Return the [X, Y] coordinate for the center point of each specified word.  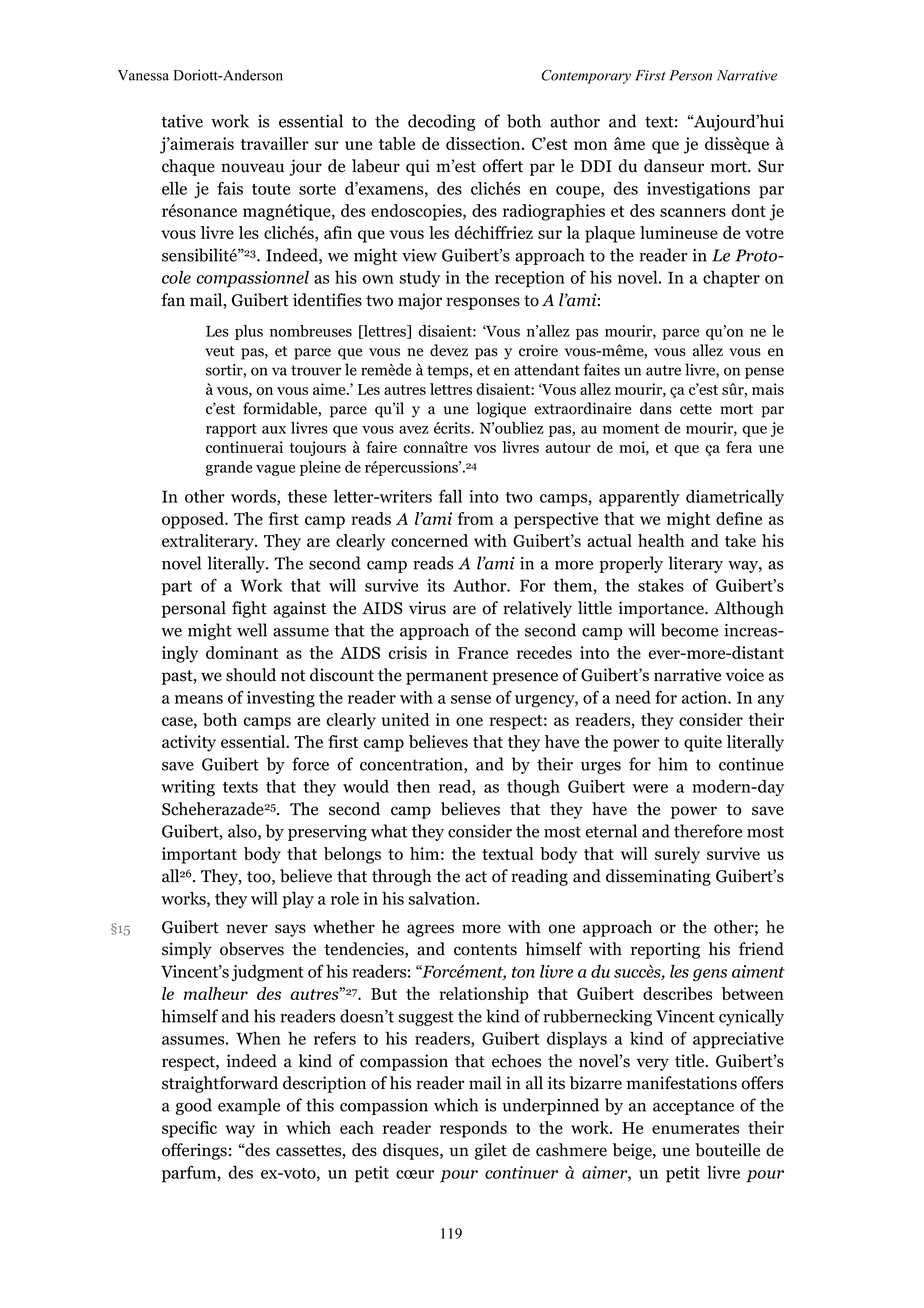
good [194, 1106]
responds [473, 1129]
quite [703, 743]
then [413, 786]
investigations [698, 190]
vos [485, 449]
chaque [188, 167]
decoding [441, 122]
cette [696, 409]
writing [188, 788]
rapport [231, 430]
